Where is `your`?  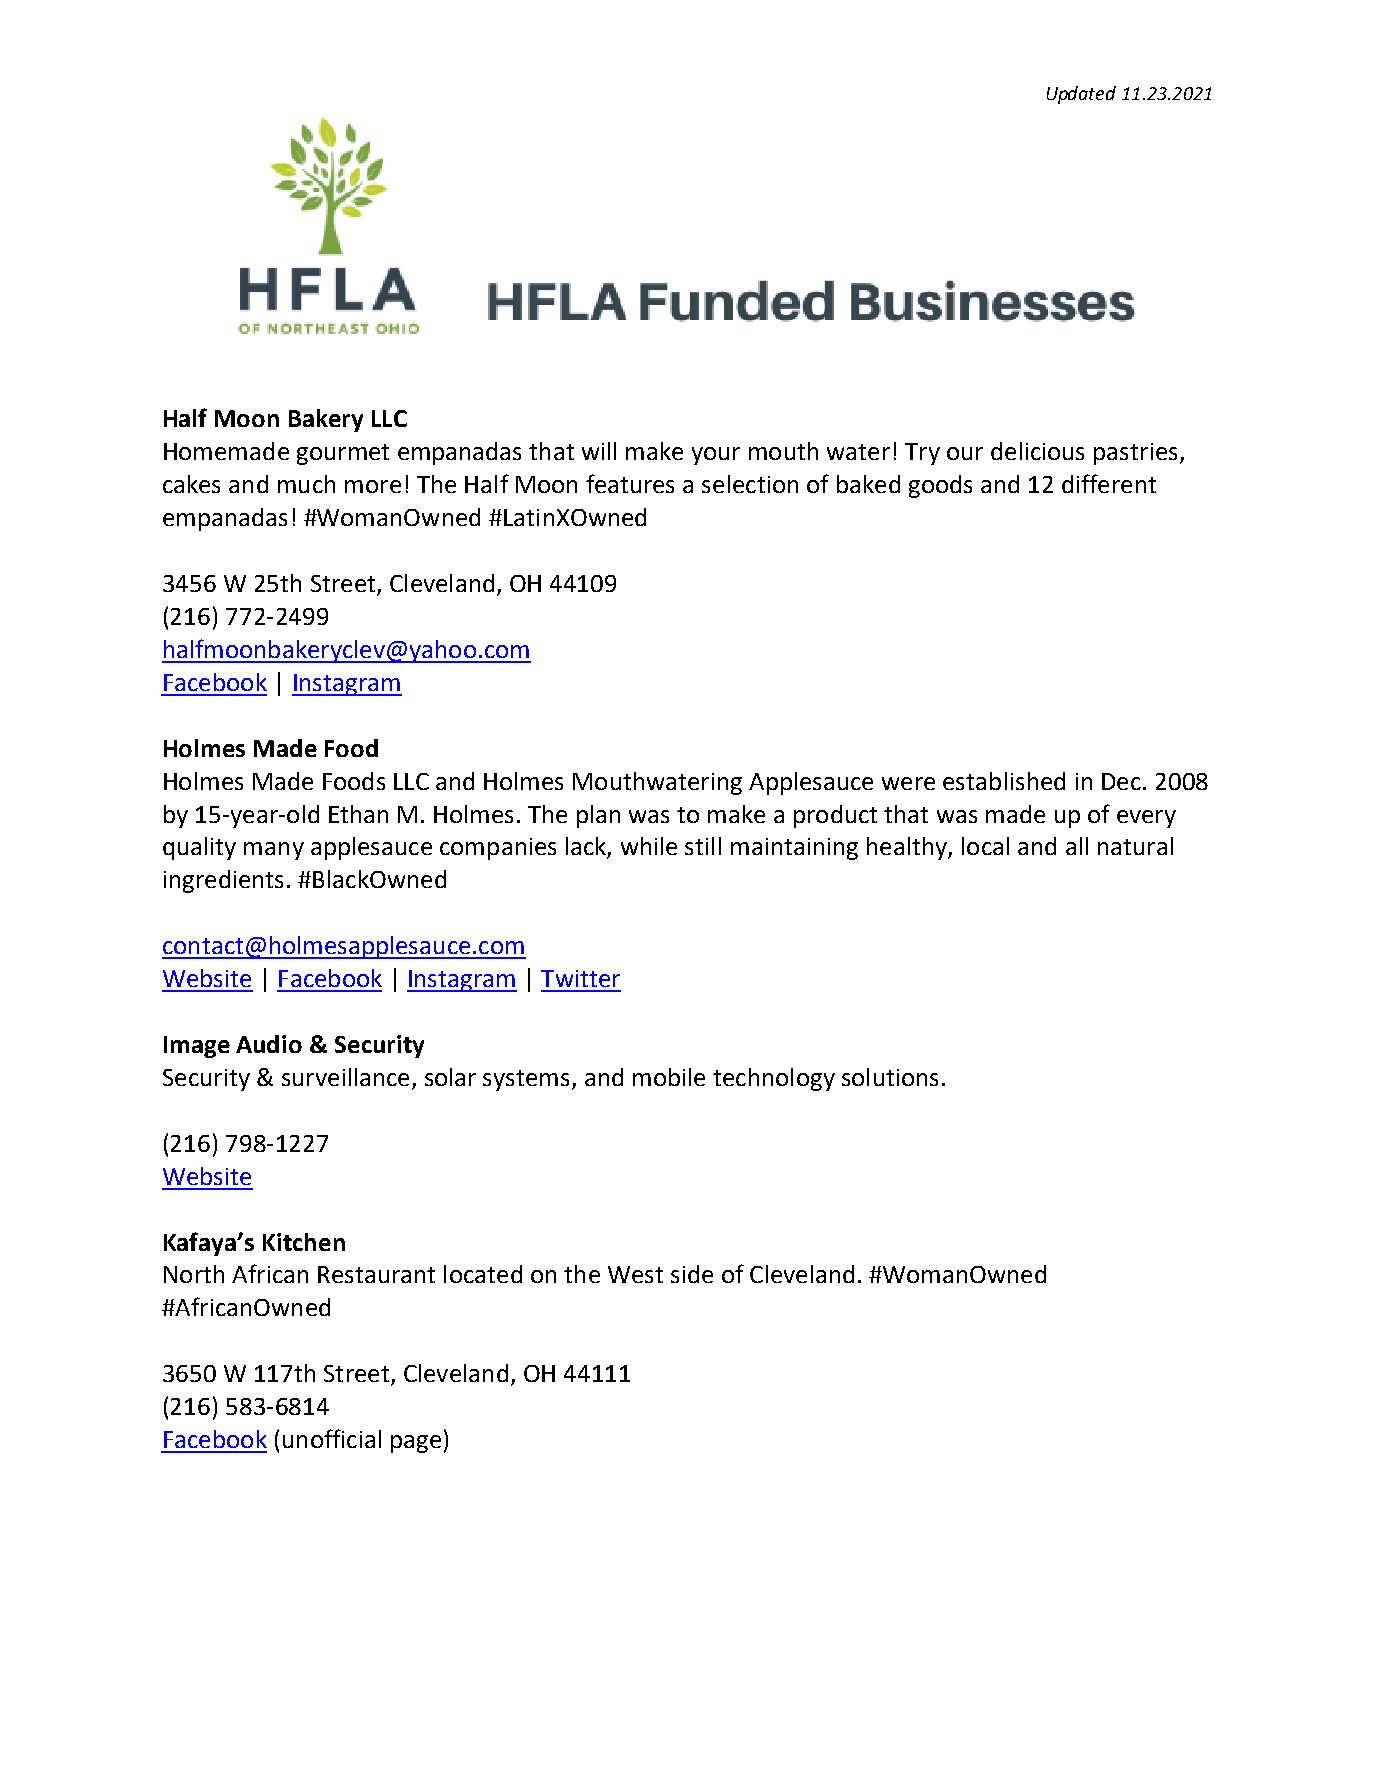 your is located at coordinates (716, 456).
